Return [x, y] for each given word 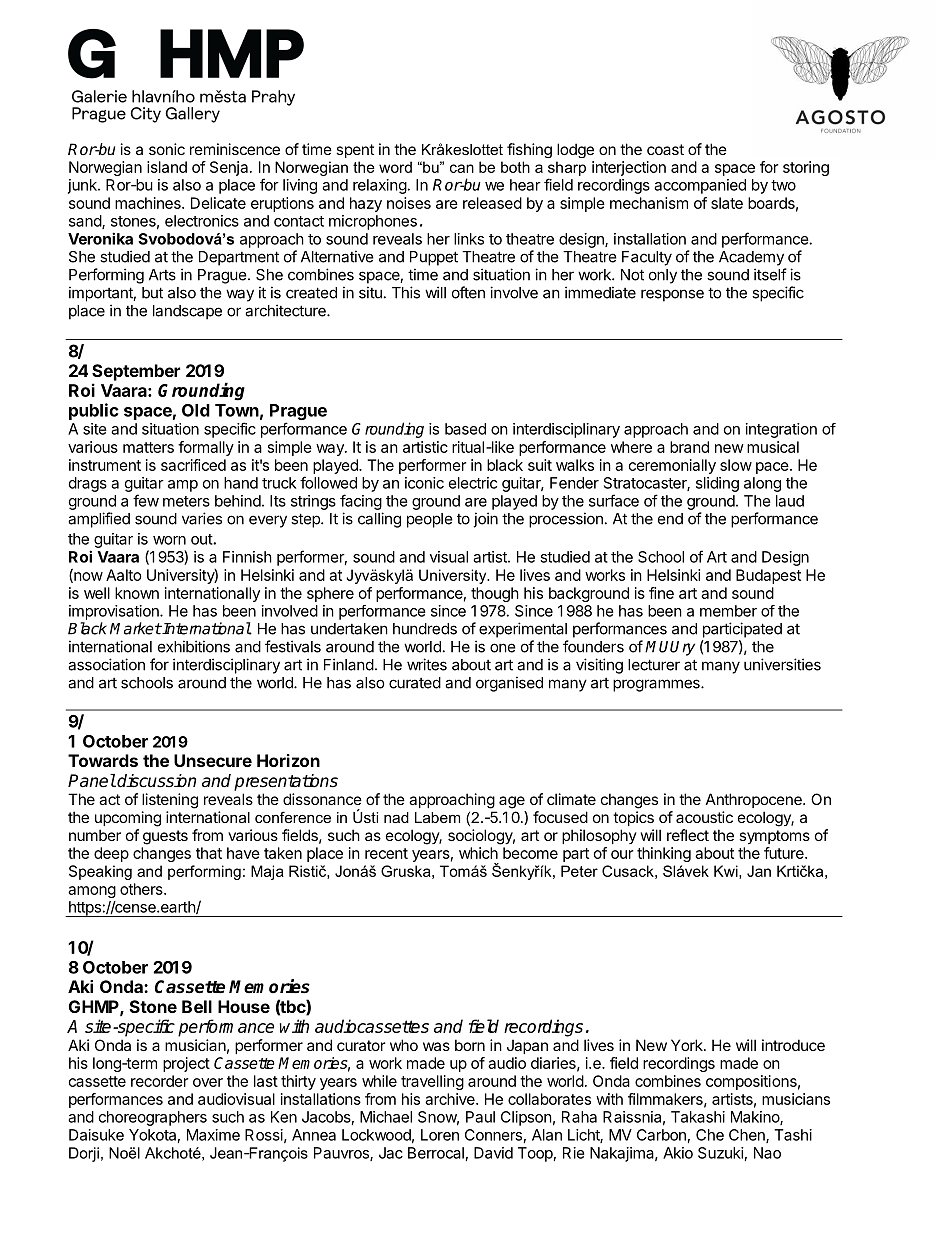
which [478, 853]
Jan [759, 871]
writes [427, 664]
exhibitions [194, 646]
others [142, 889]
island [167, 167]
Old [196, 410]
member [728, 611]
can [462, 168]
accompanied [700, 186]
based [465, 429]
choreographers [153, 1118]
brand [689, 447]
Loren [440, 1135]
